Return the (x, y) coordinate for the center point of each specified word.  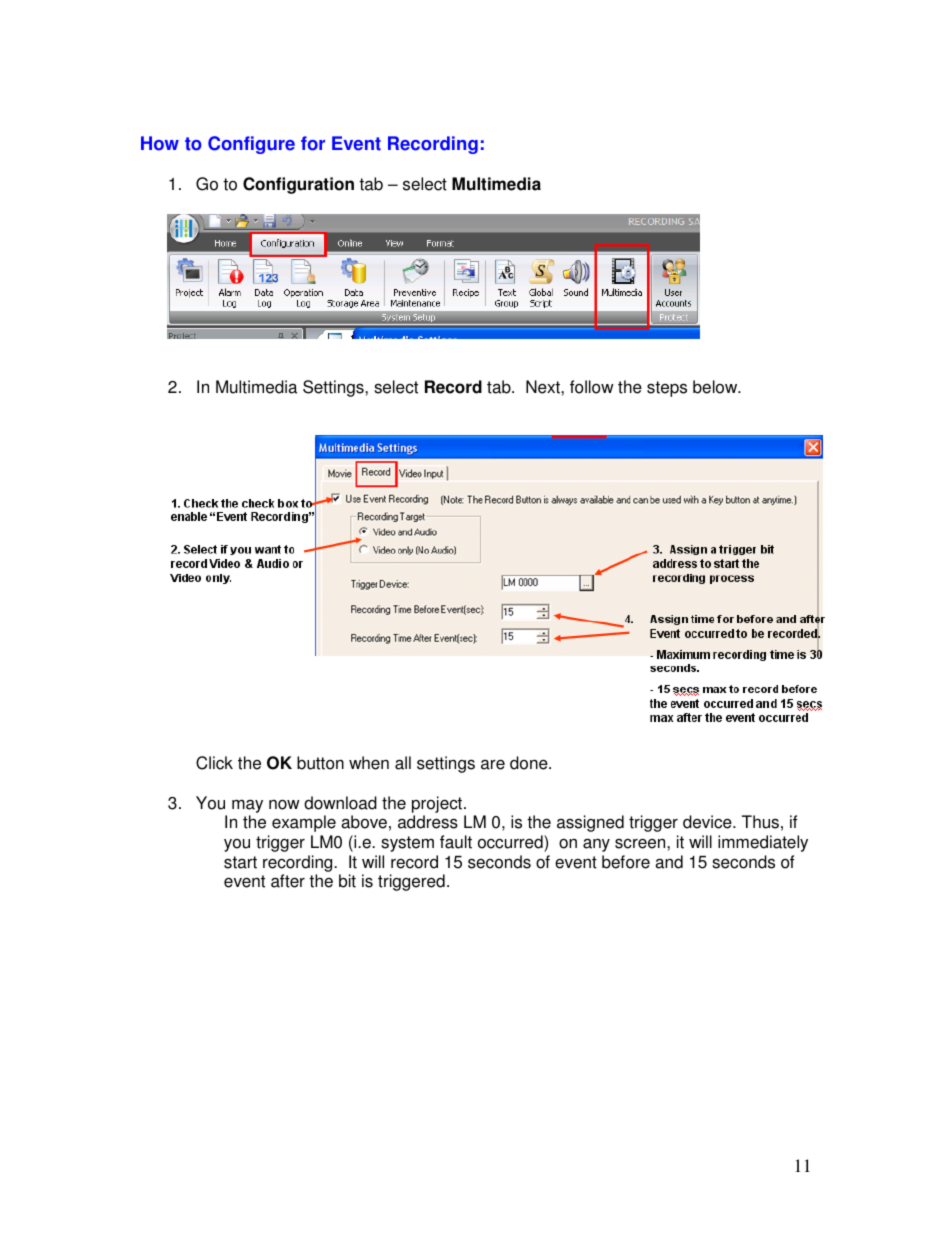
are (493, 764)
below (716, 387)
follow (592, 387)
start (240, 862)
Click (214, 763)
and (669, 862)
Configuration (298, 185)
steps (667, 389)
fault (456, 842)
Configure (251, 145)
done (530, 763)
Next (544, 387)
